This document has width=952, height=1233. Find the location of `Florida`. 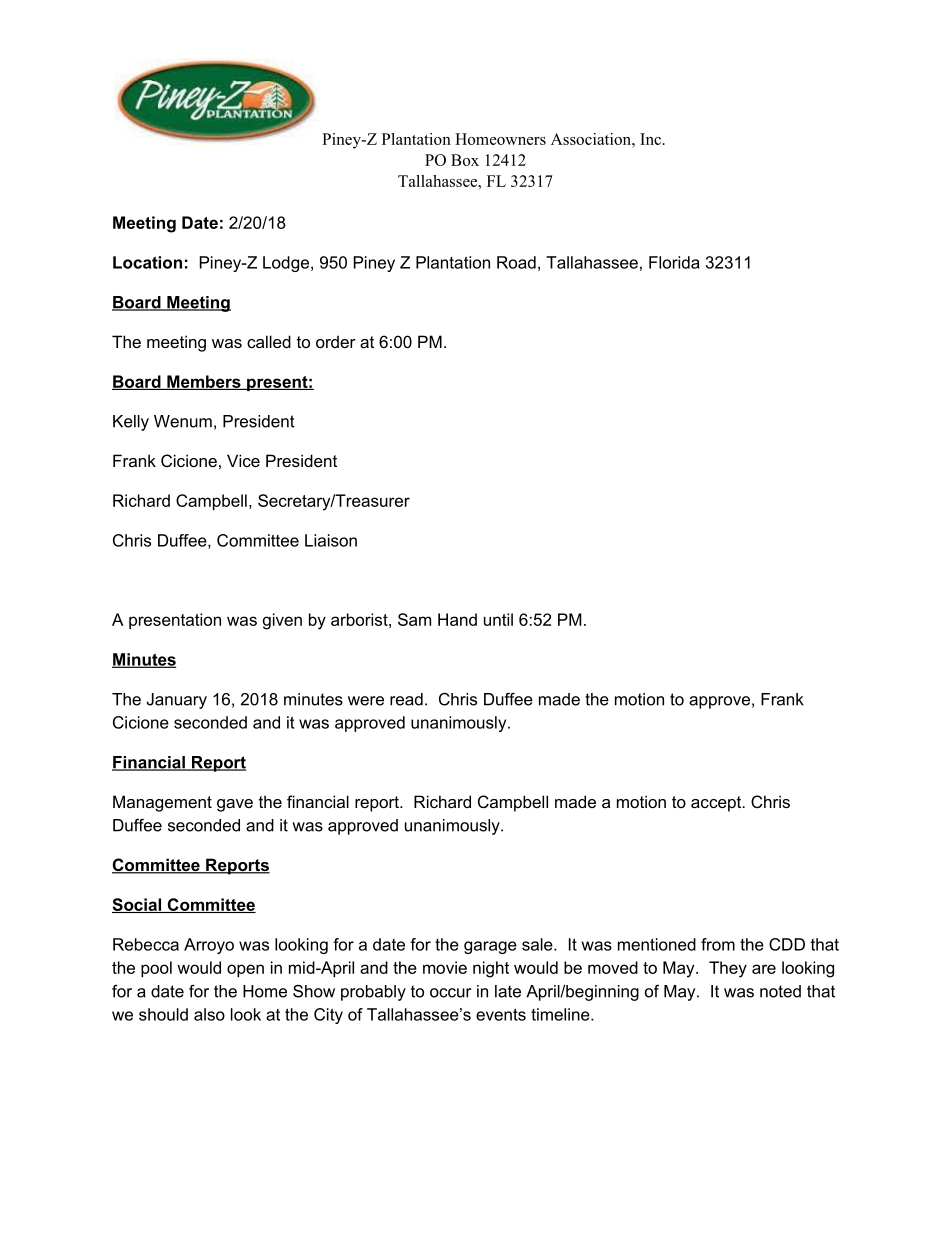

Florida is located at coordinates (674, 262).
